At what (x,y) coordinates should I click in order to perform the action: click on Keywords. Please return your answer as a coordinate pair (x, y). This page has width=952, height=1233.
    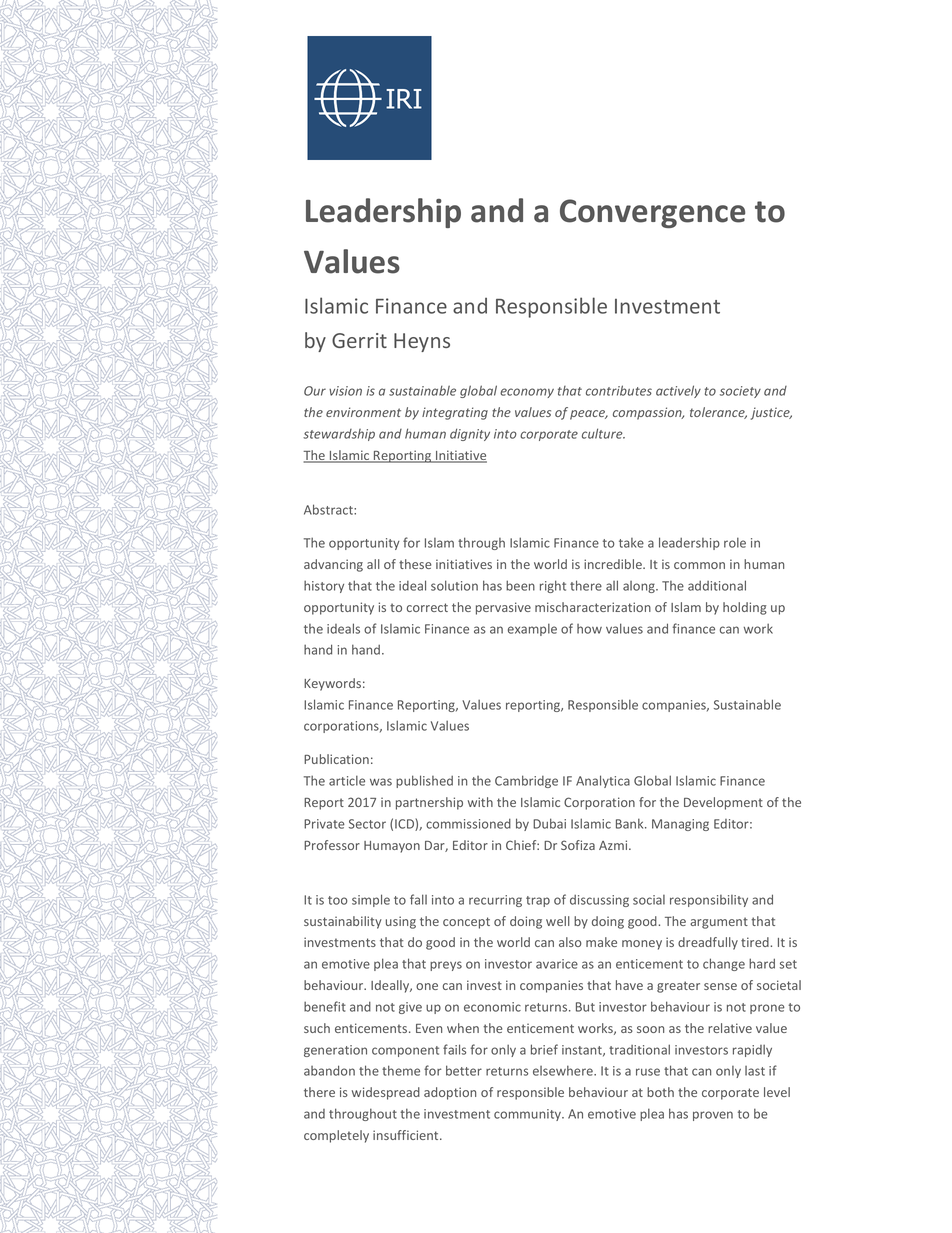
    Looking at the image, I should click on (332, 684).
